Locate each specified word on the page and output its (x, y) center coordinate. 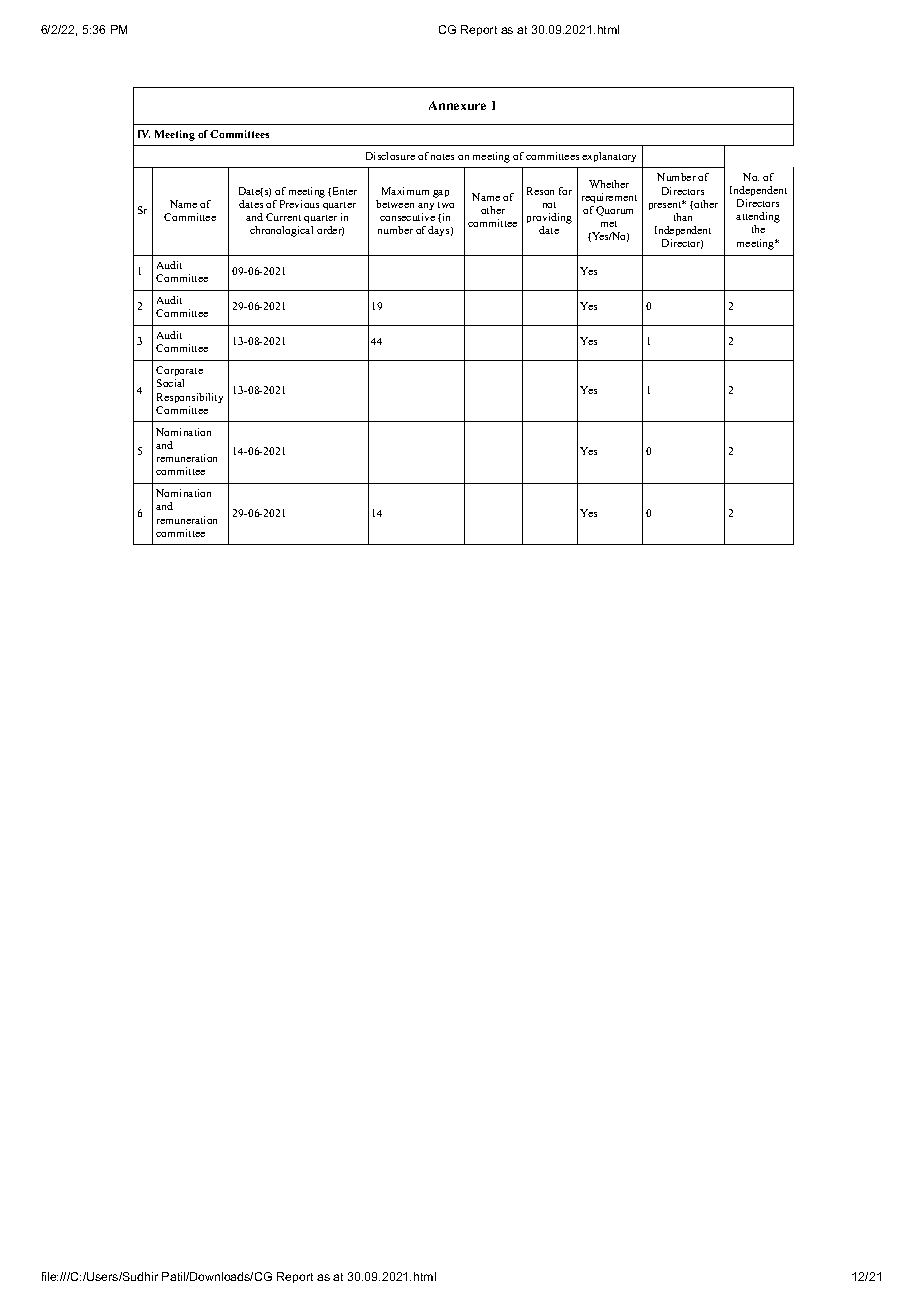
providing (549, 220)
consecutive (407, 217)
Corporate (179, 373)
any (426, 206)
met (609, 224)
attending (758, 219)
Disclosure (390, 156)
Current (283, 217)
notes (442, 157)
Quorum (614, 211)
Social (170, 383)
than (683, 217)
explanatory (609, 157)
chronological (281, 231)
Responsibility (190, 398)
